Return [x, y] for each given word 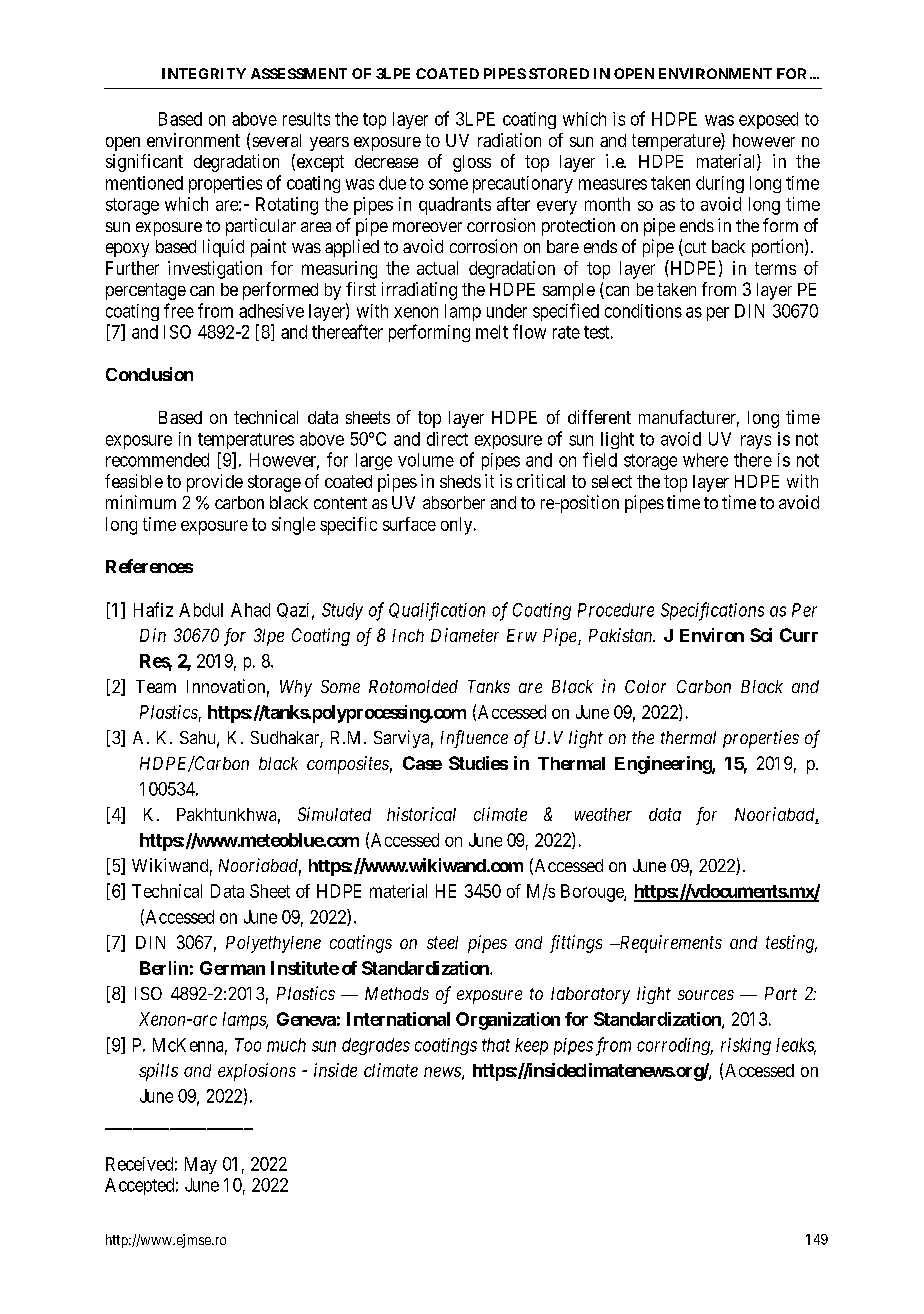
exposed [768, 120]
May [201, 1165]
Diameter [465, 635]
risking [746, 1046]
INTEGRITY [204, 73]
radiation [509, 140]
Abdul [201, 610]
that [496, 1045]
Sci [761, 635]
